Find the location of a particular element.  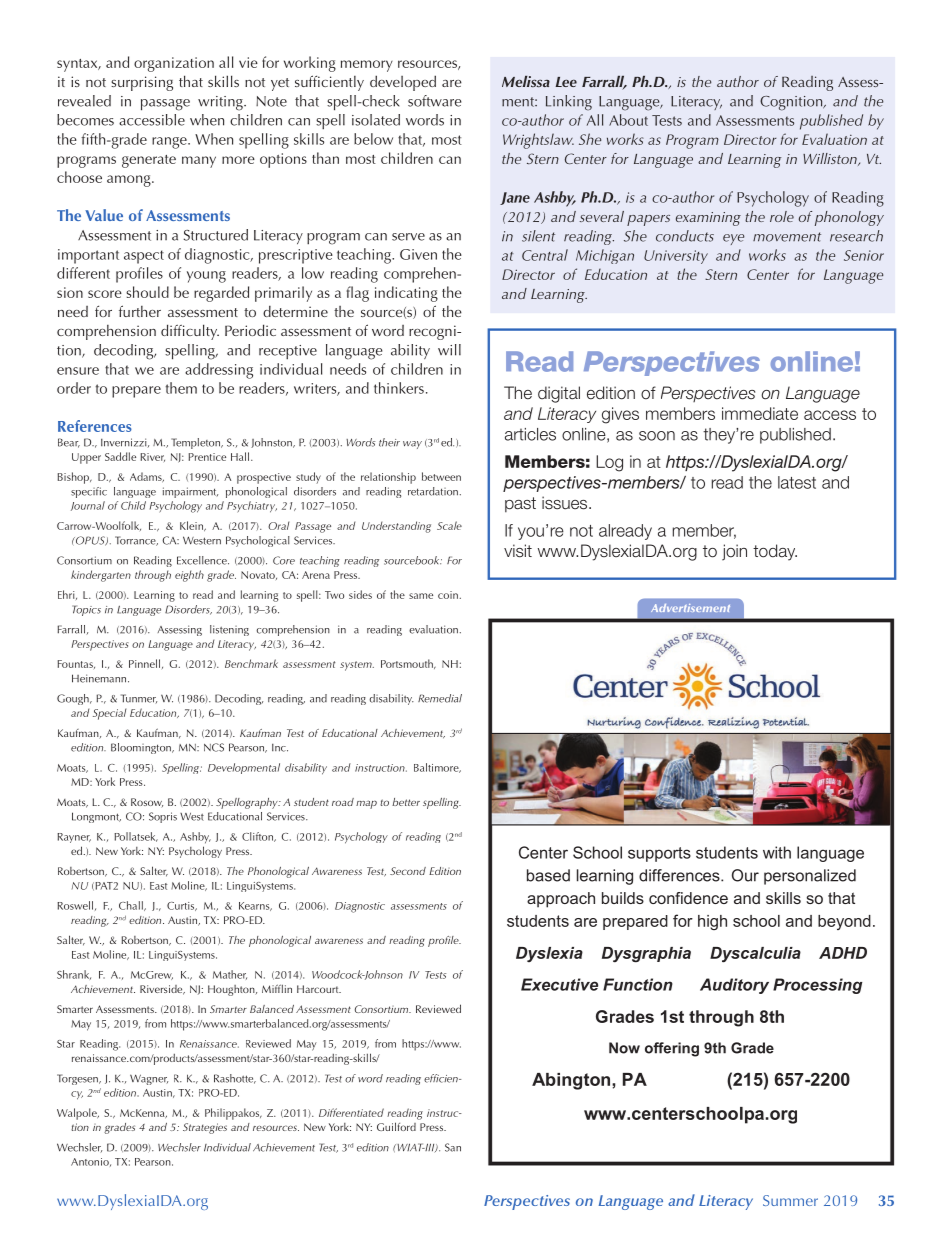

software is located at coordinates (435, 101).
